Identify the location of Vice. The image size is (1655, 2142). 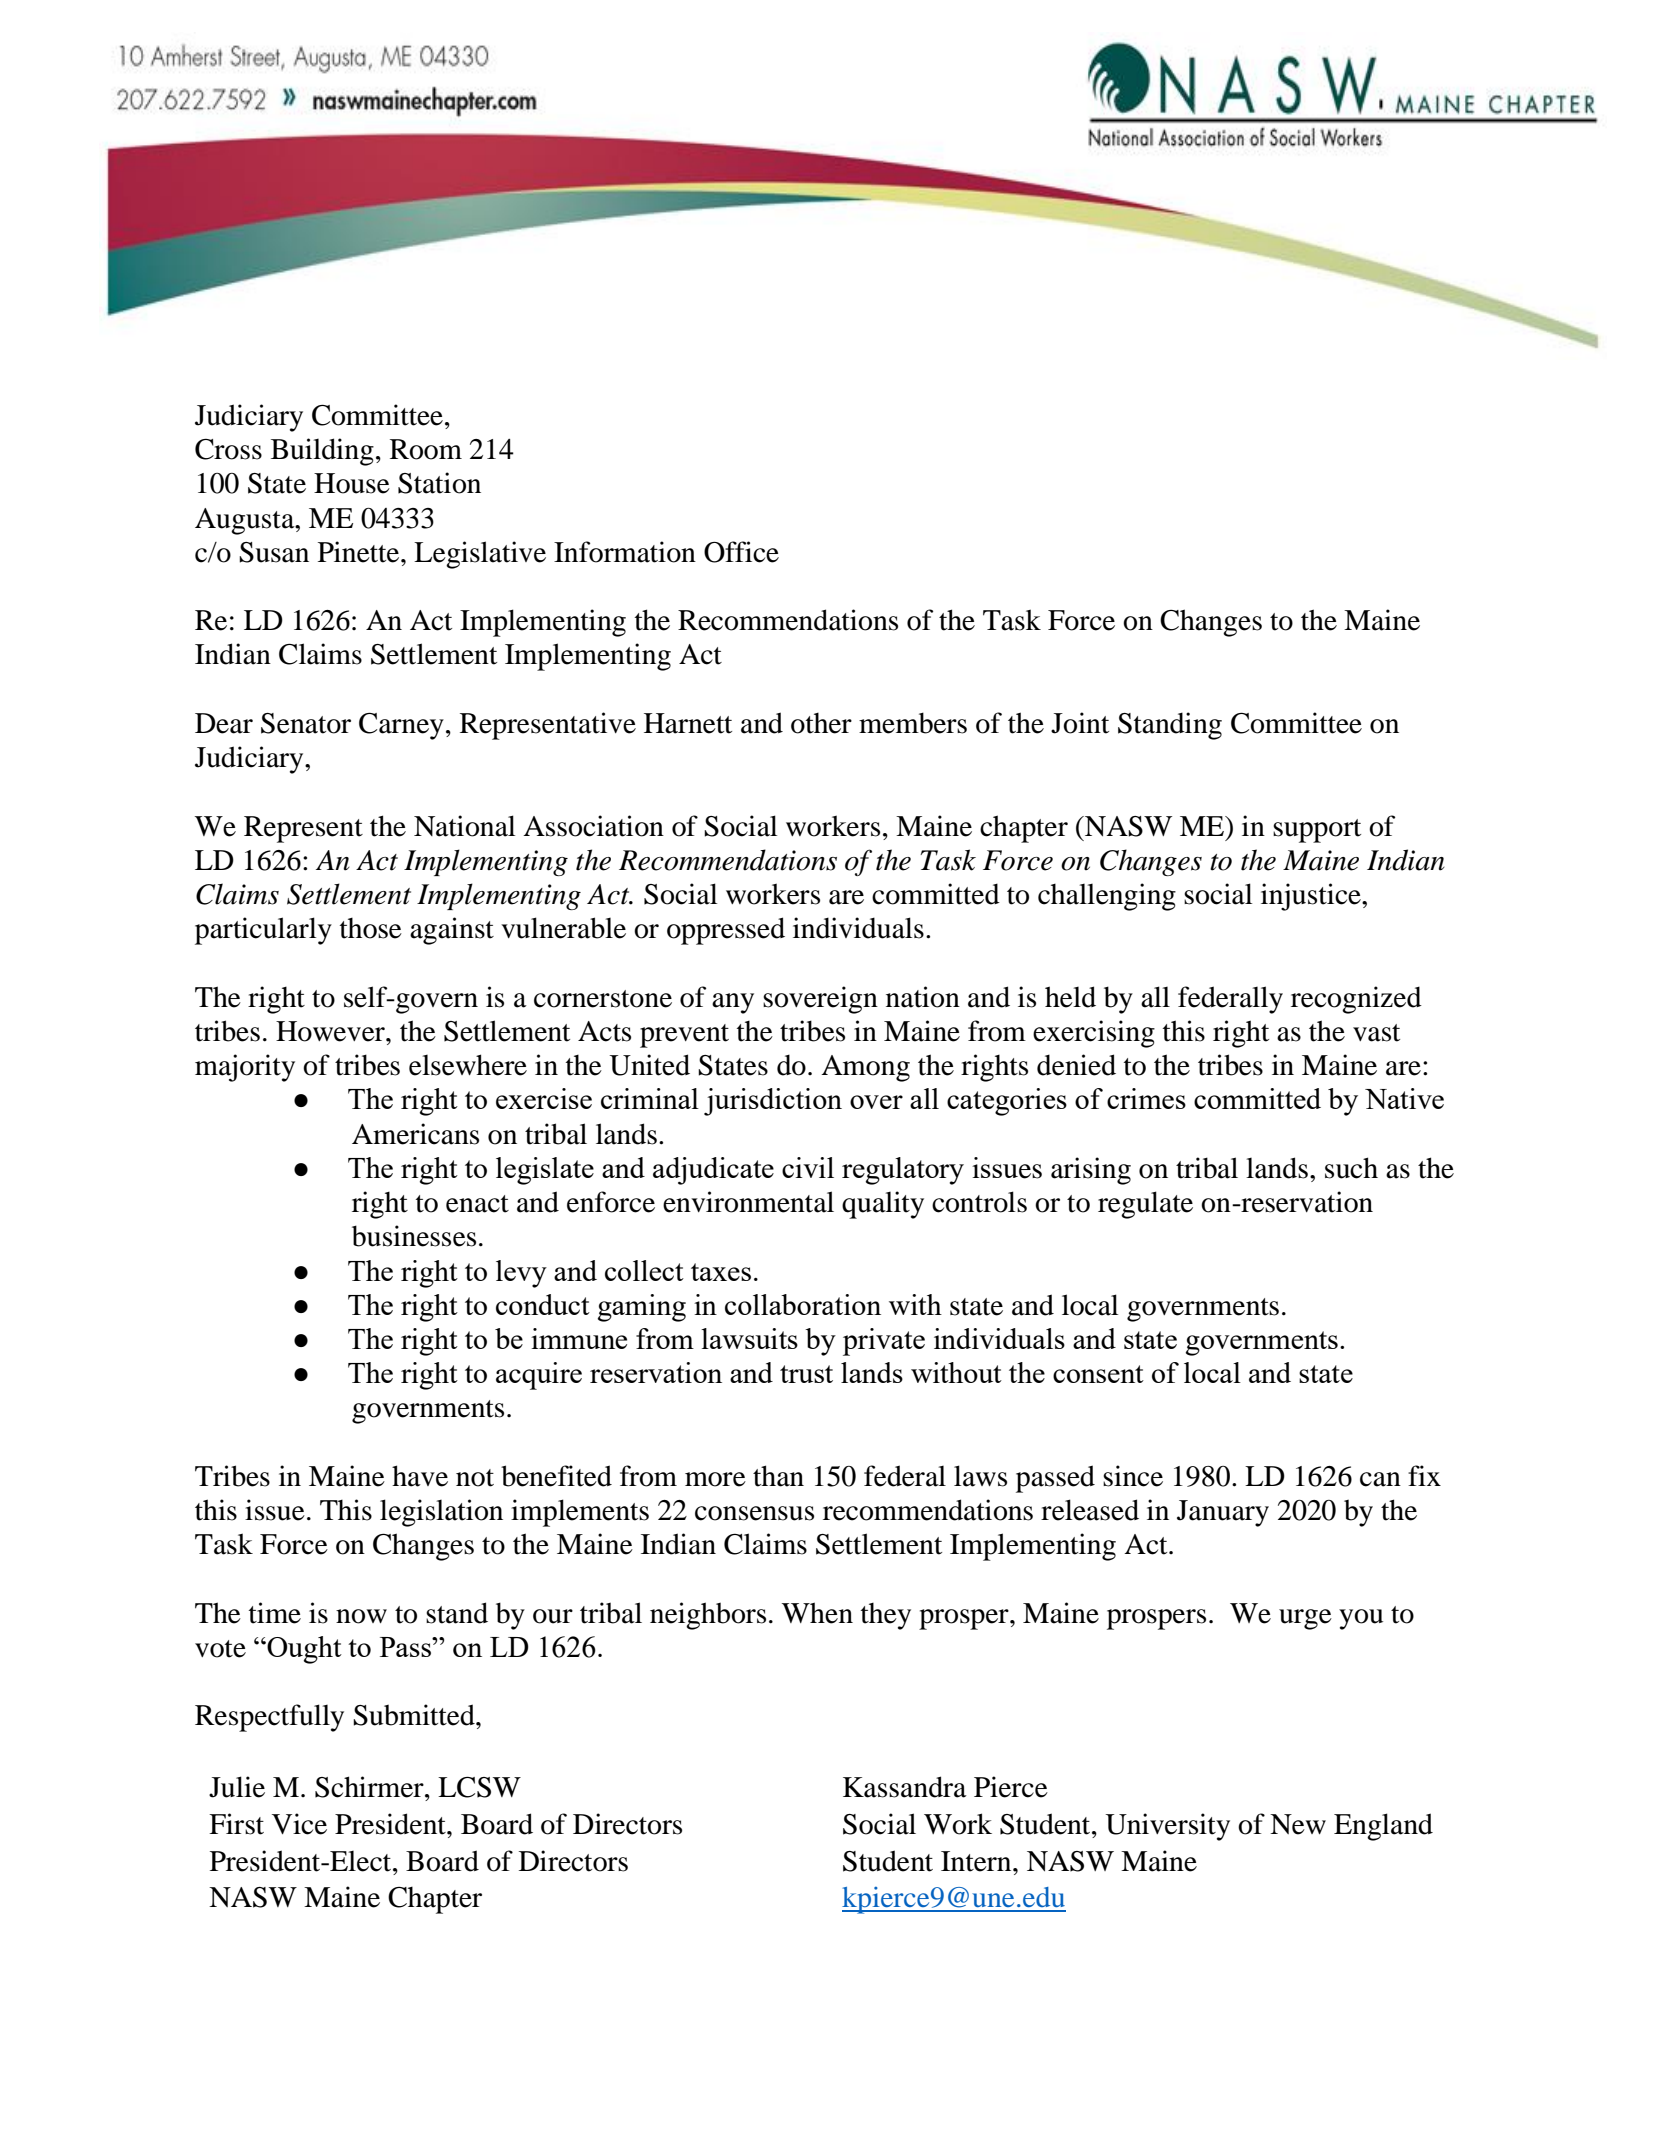
(299, 1824).
